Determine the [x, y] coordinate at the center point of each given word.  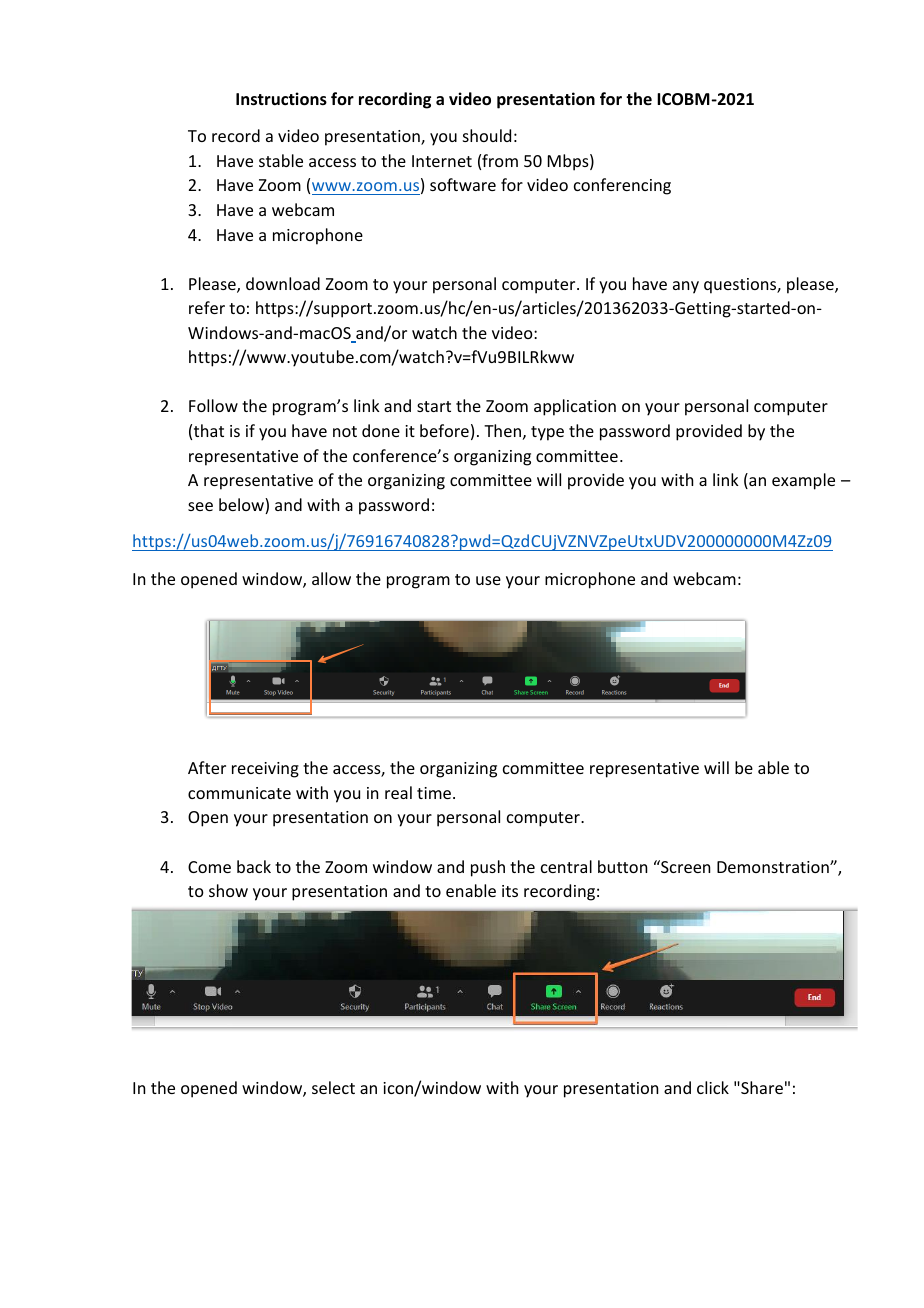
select [333, 1087]
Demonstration [774, 867]
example [803, 481]
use [488, 580]
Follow [213, 405]
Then [502, 430]
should [487, 135]
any [686, 287]
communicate [239, 793]
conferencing [622, 186]
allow [331, 578]
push [488, 868]
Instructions [281, 99]
